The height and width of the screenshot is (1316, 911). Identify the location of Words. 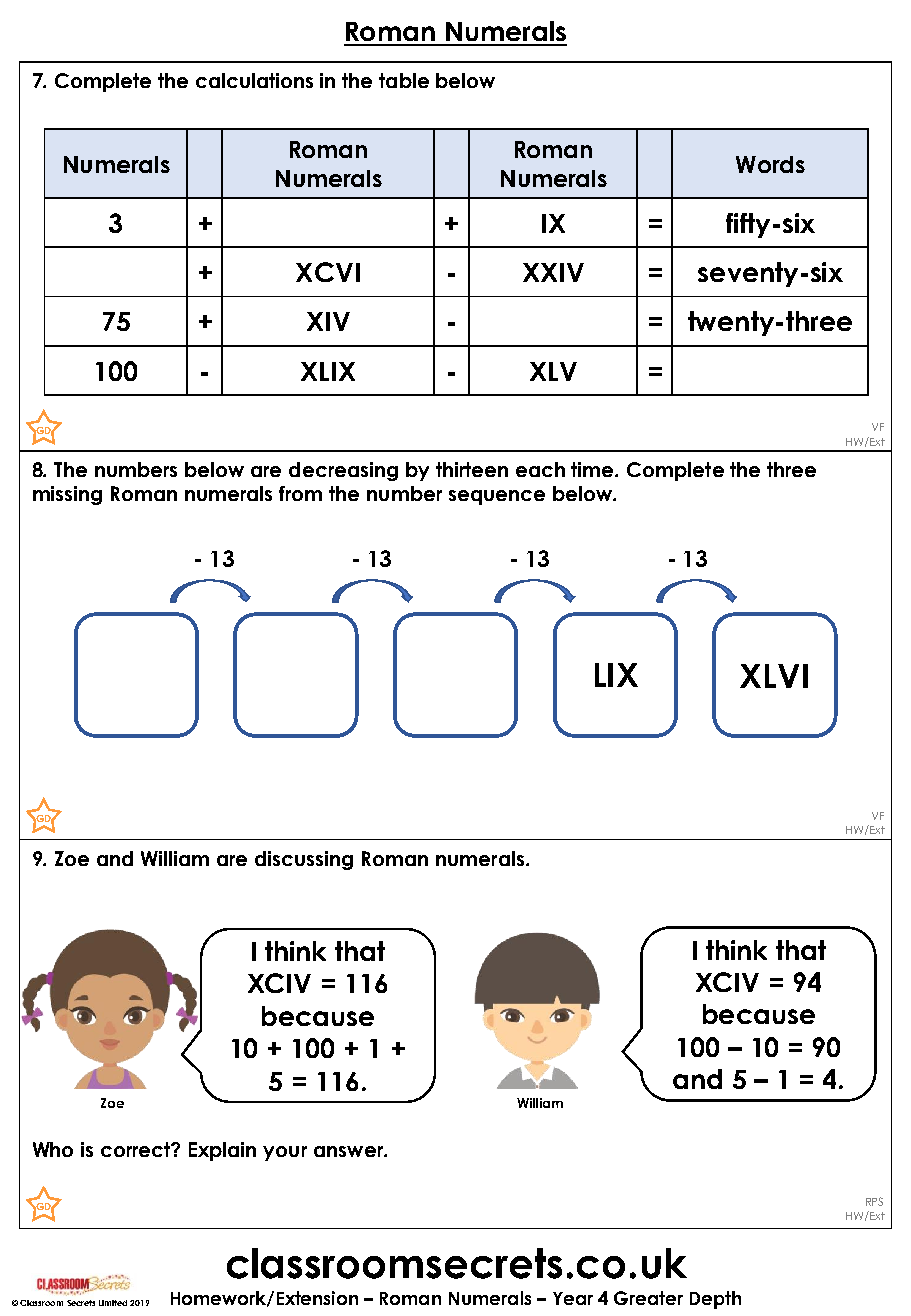
(770, 164).
